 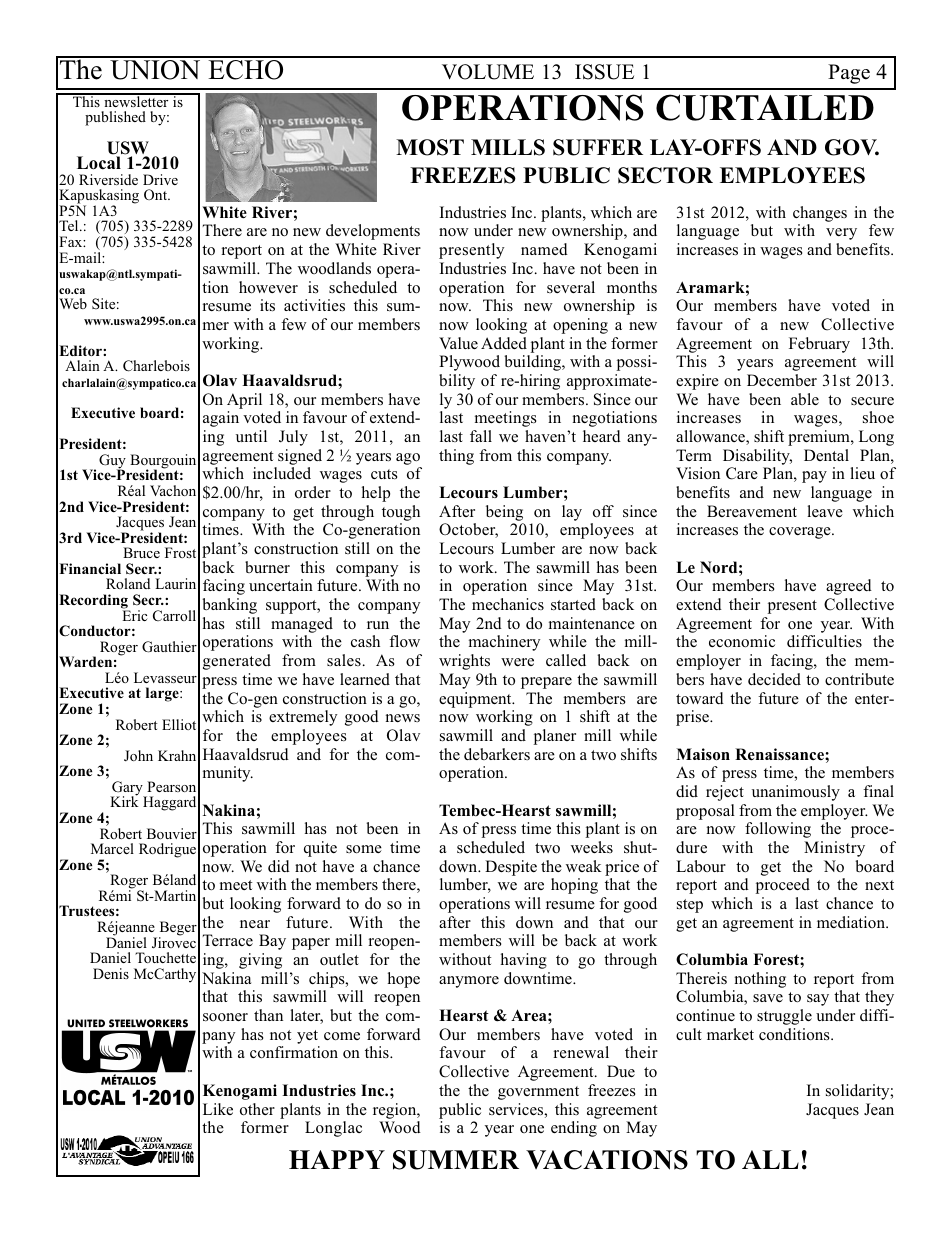 I want to click on VOLUME, so click(x=488, y=72).
